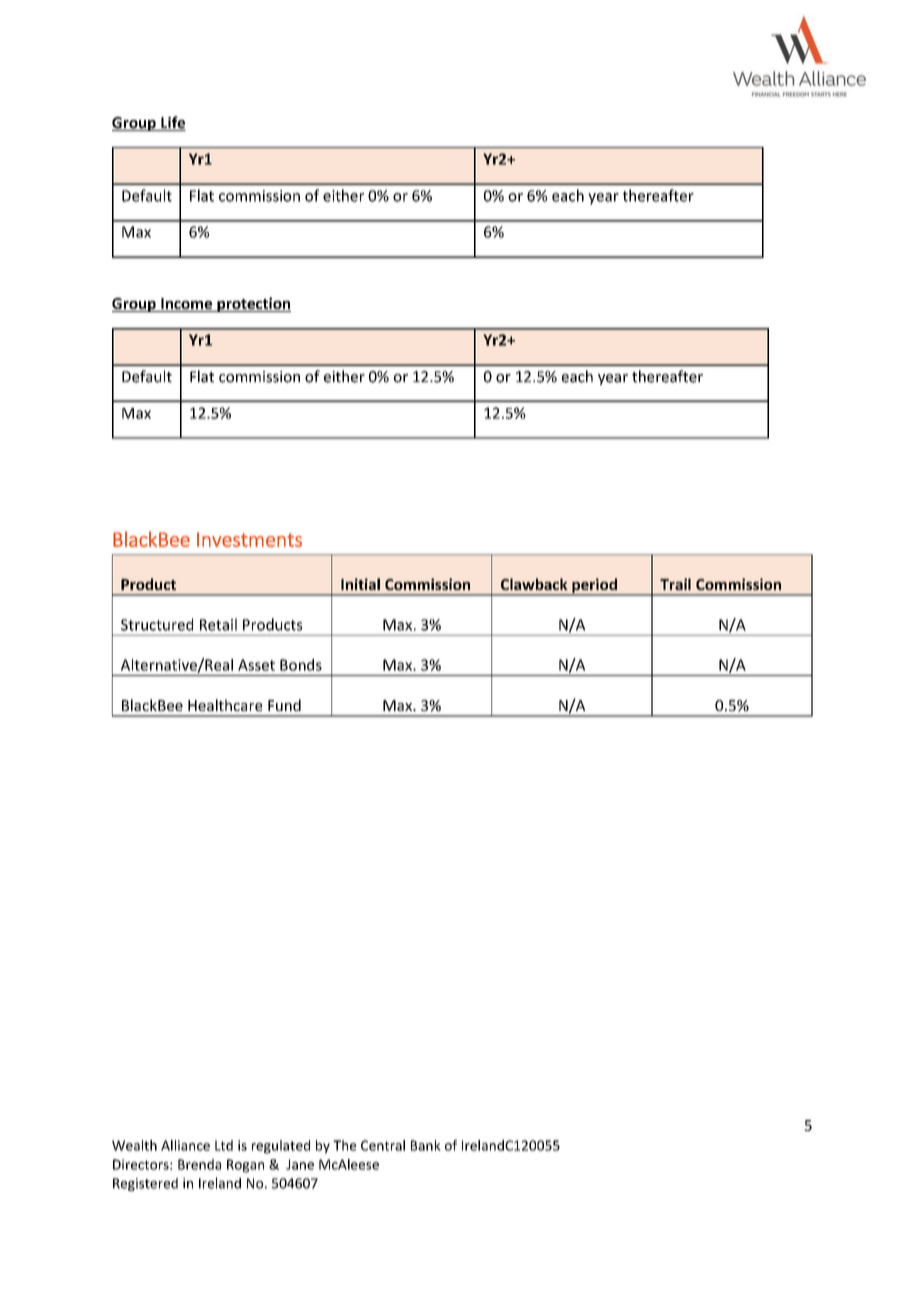 This document has height=1308, width=924. I want to click on Life, so click(172, 123).
